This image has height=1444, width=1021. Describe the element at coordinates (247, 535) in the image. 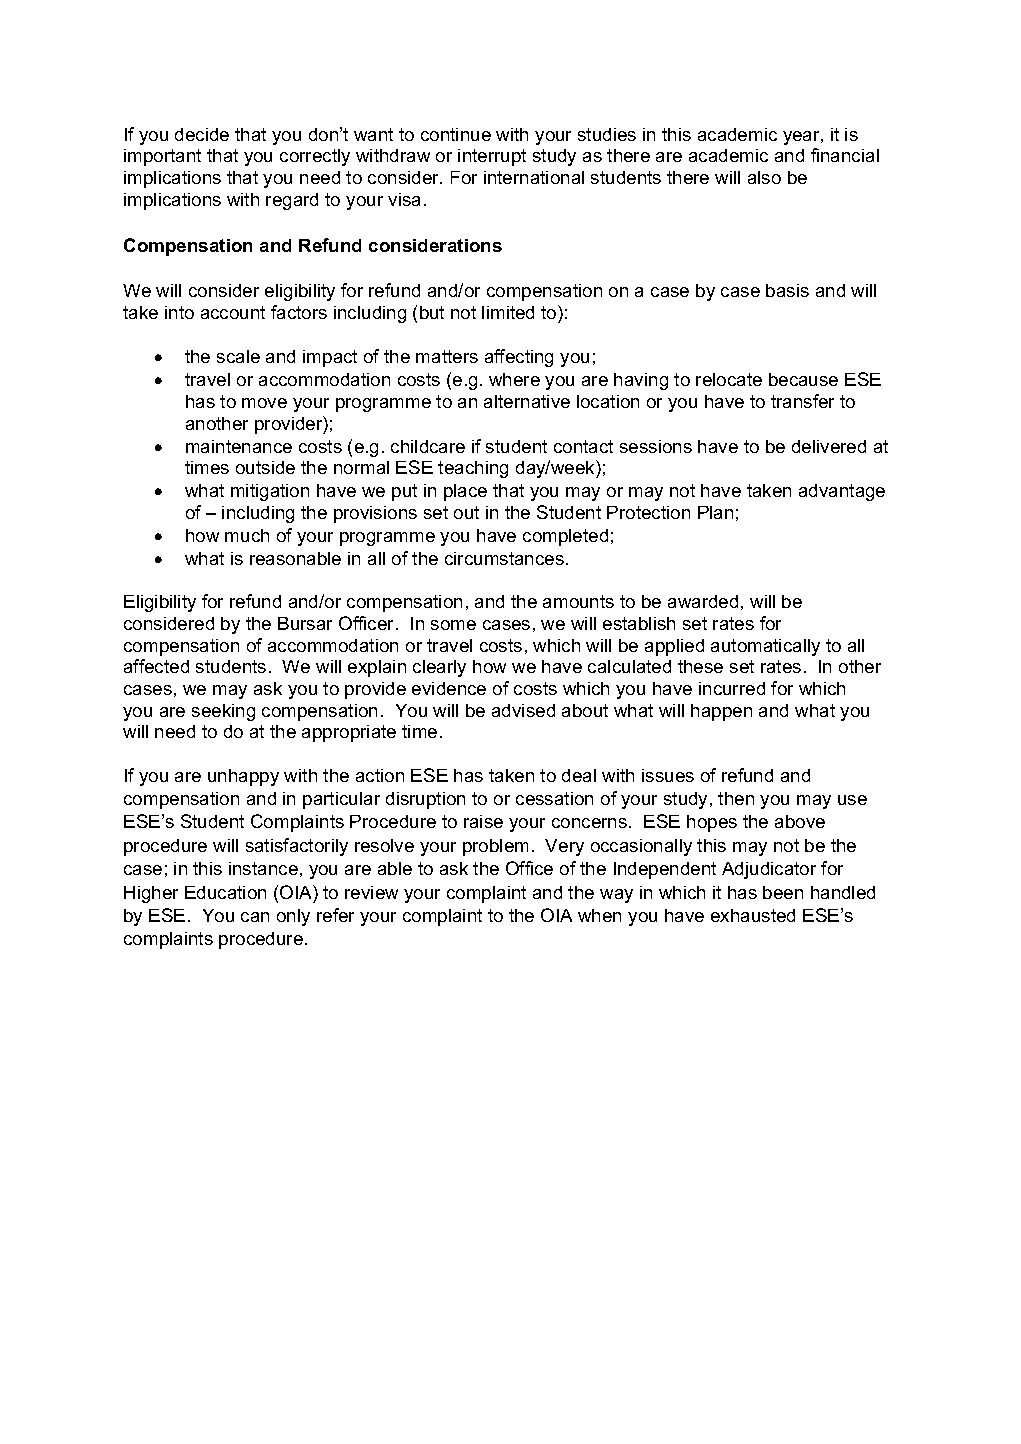

I see `much` at that location.
